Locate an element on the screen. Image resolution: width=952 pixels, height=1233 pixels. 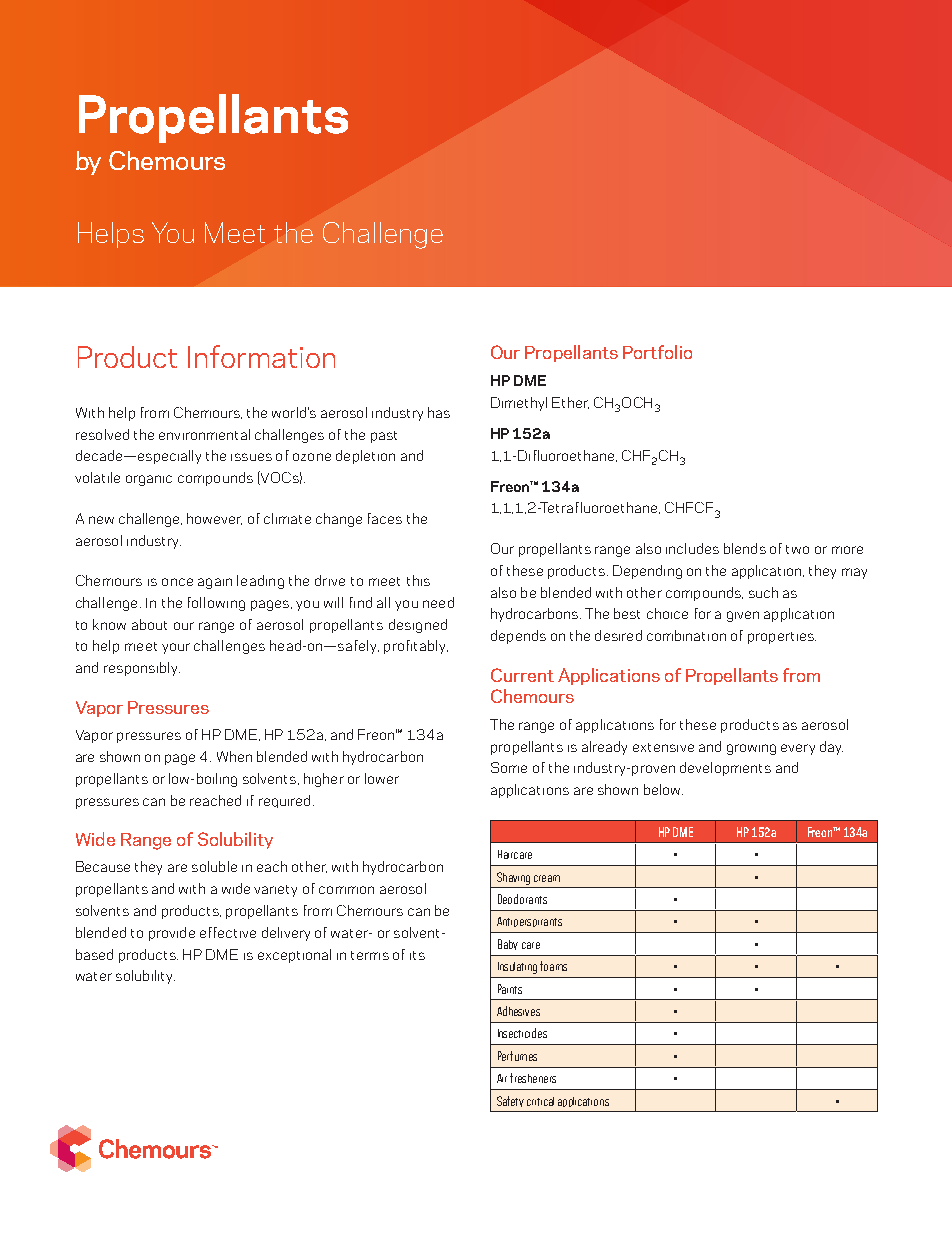
Dimethyl is located at coordinates (519, 404).
